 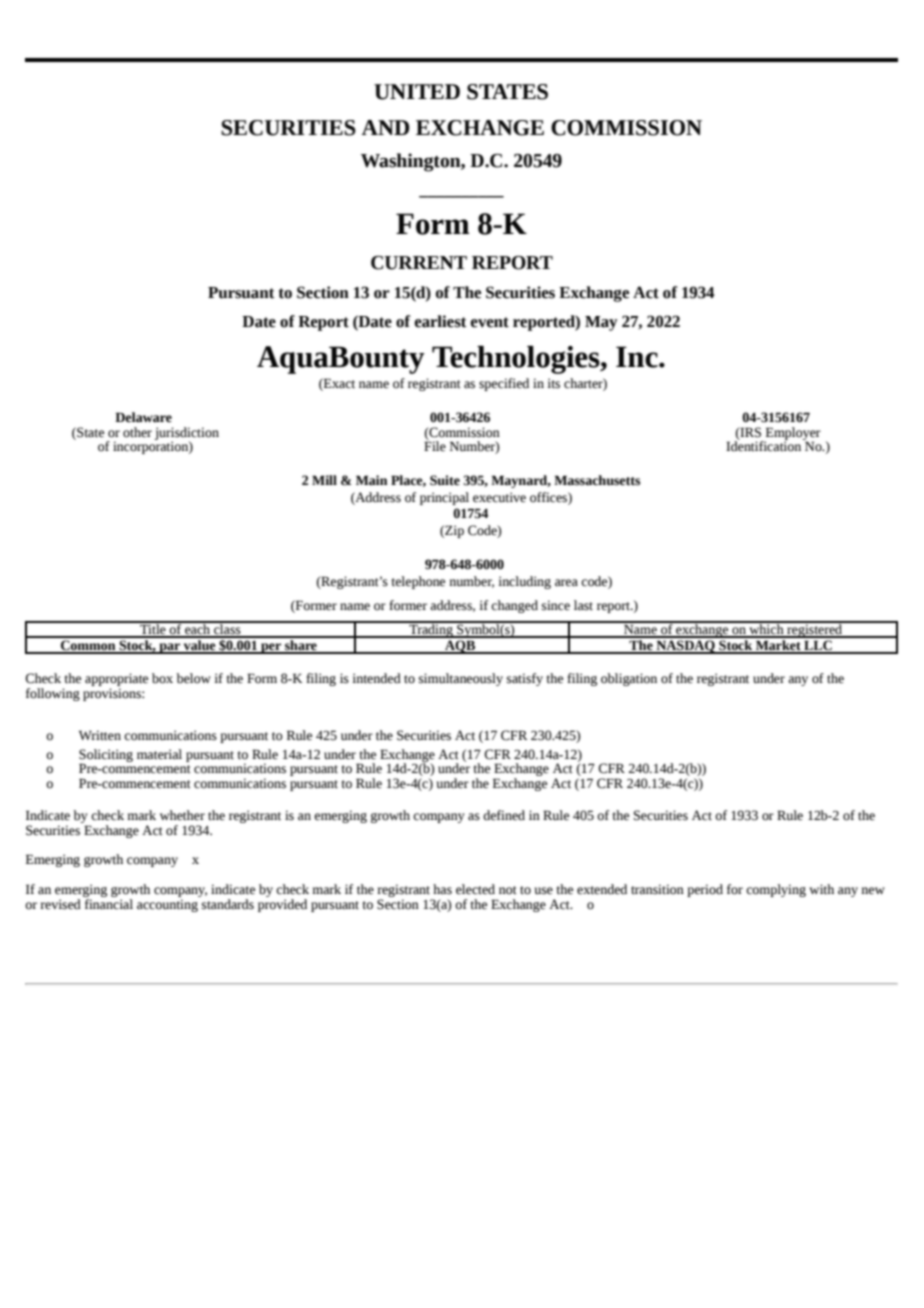 I want to click on simultaneously, so click(x=461, y=679).
